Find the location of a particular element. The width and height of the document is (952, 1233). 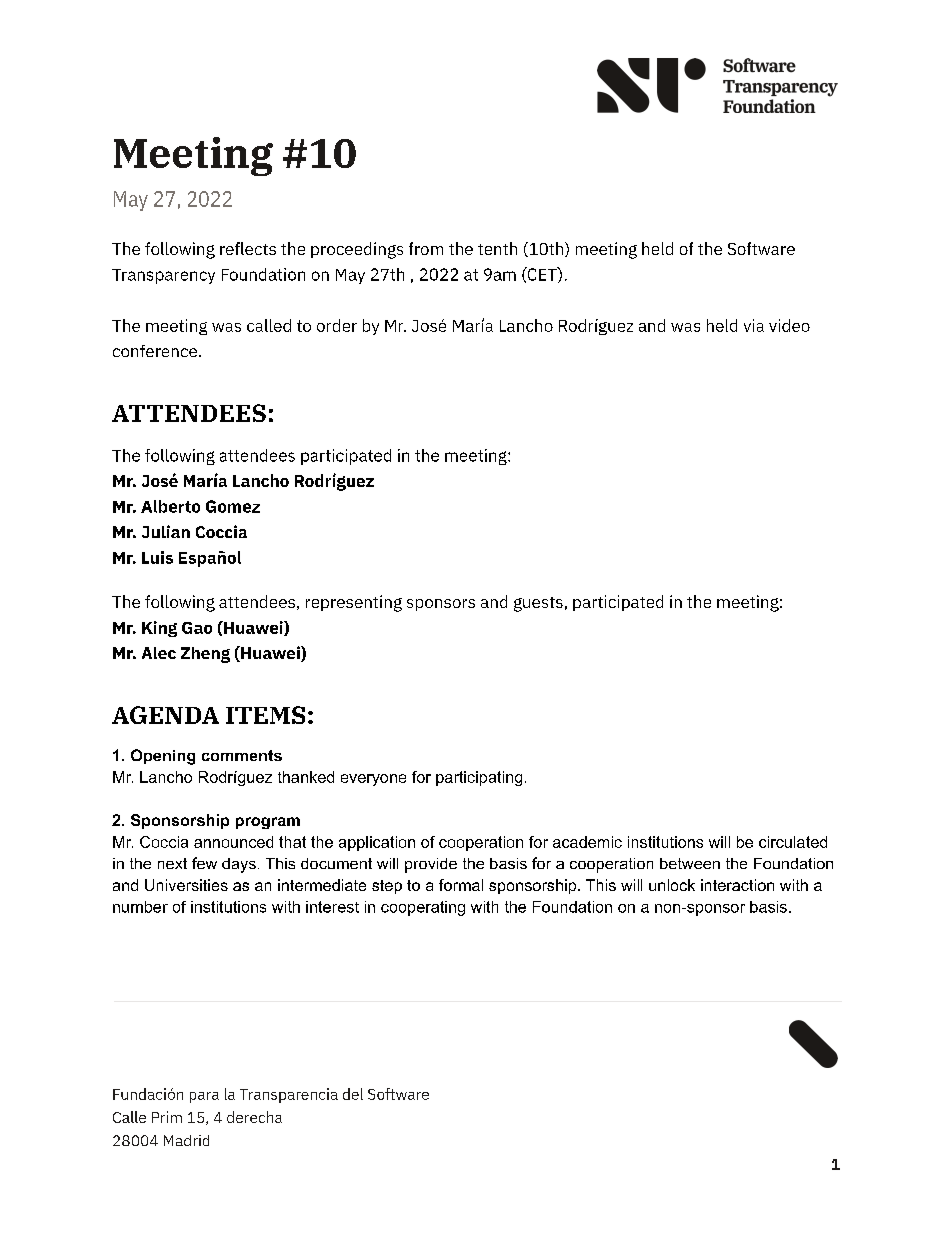

interaction is located at coordinates (737, 885).
